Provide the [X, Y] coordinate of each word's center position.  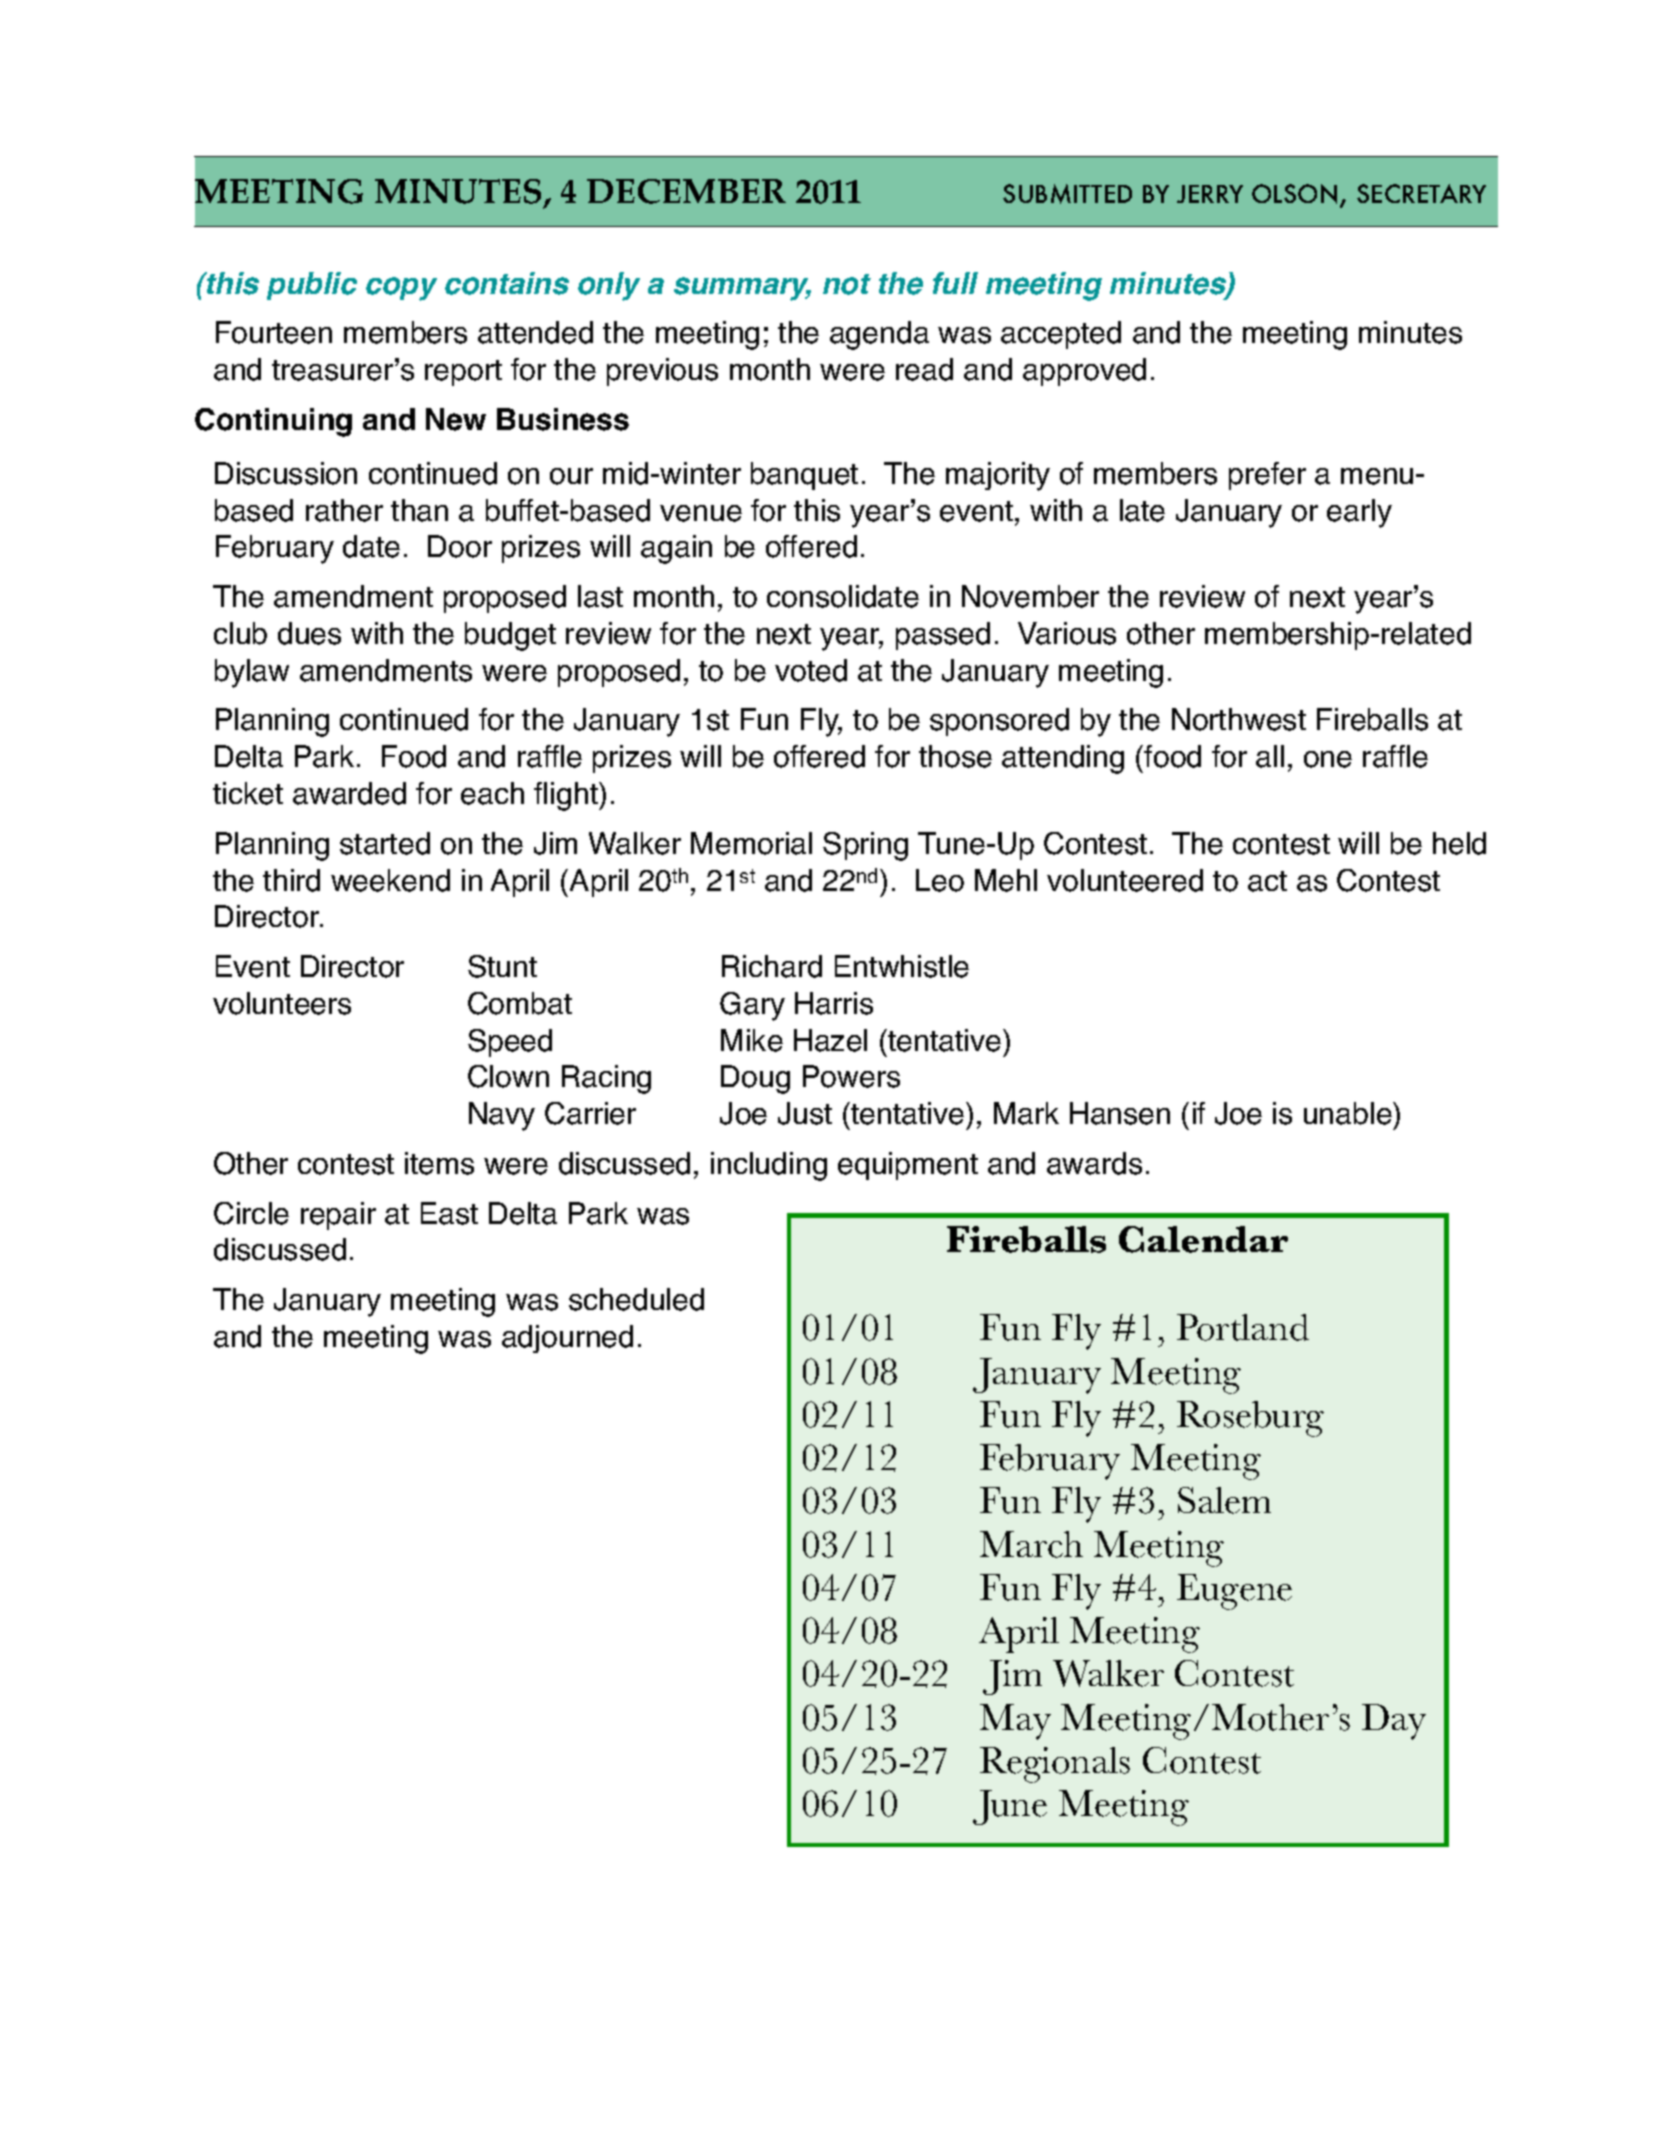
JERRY [1210, 194]
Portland [1243, 1327]
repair [338, 1216]
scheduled [636, 1299]
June [1010, 1807]
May [1015, 1722]
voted [811, 670]
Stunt [502, 966]
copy [401, 289]
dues [309, 633]
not [847, 284]
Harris [834, 1003]
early [1359, 513]
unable [1349, 1113]
